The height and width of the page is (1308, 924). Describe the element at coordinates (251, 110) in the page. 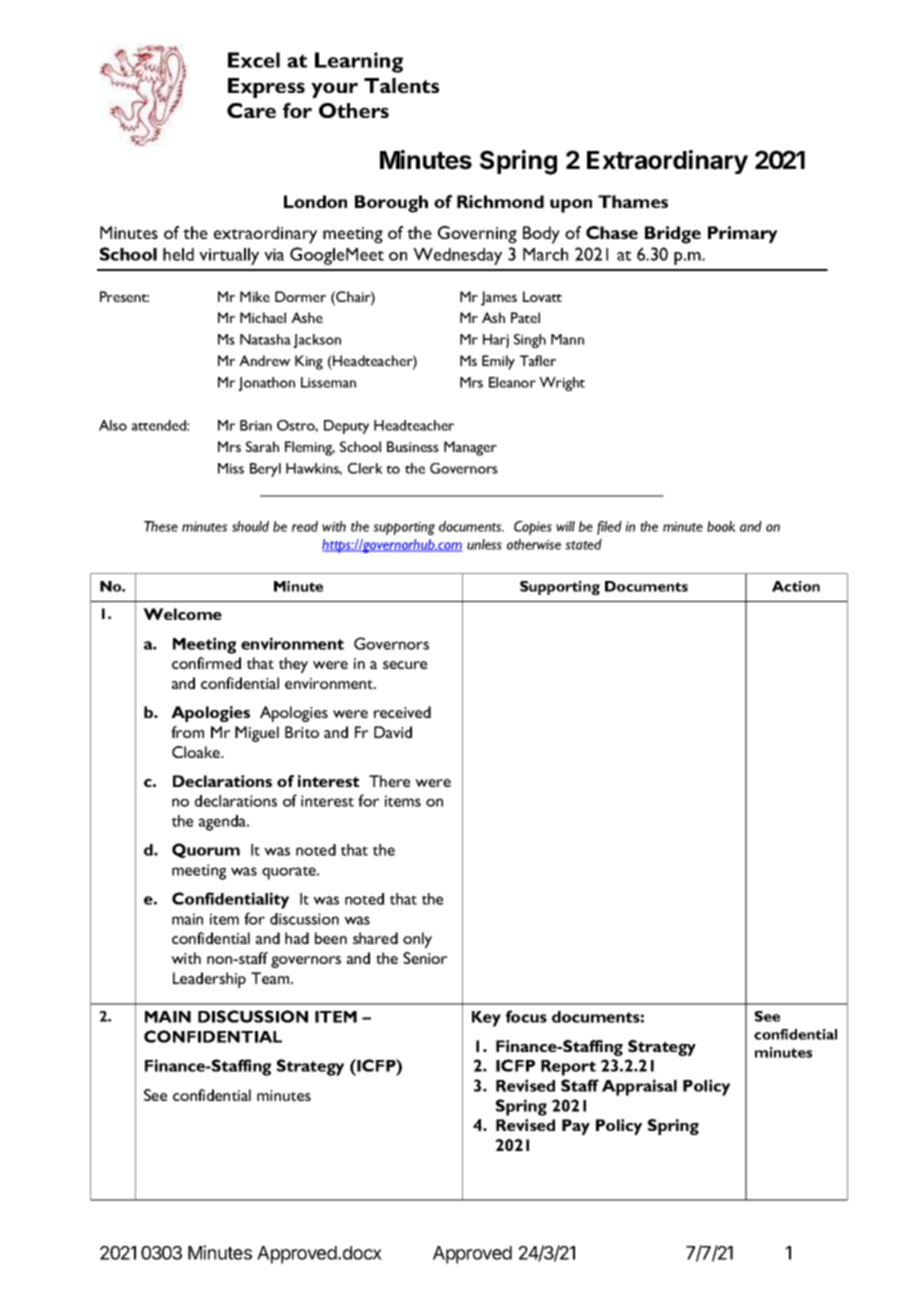

I see `Care` at that location.
